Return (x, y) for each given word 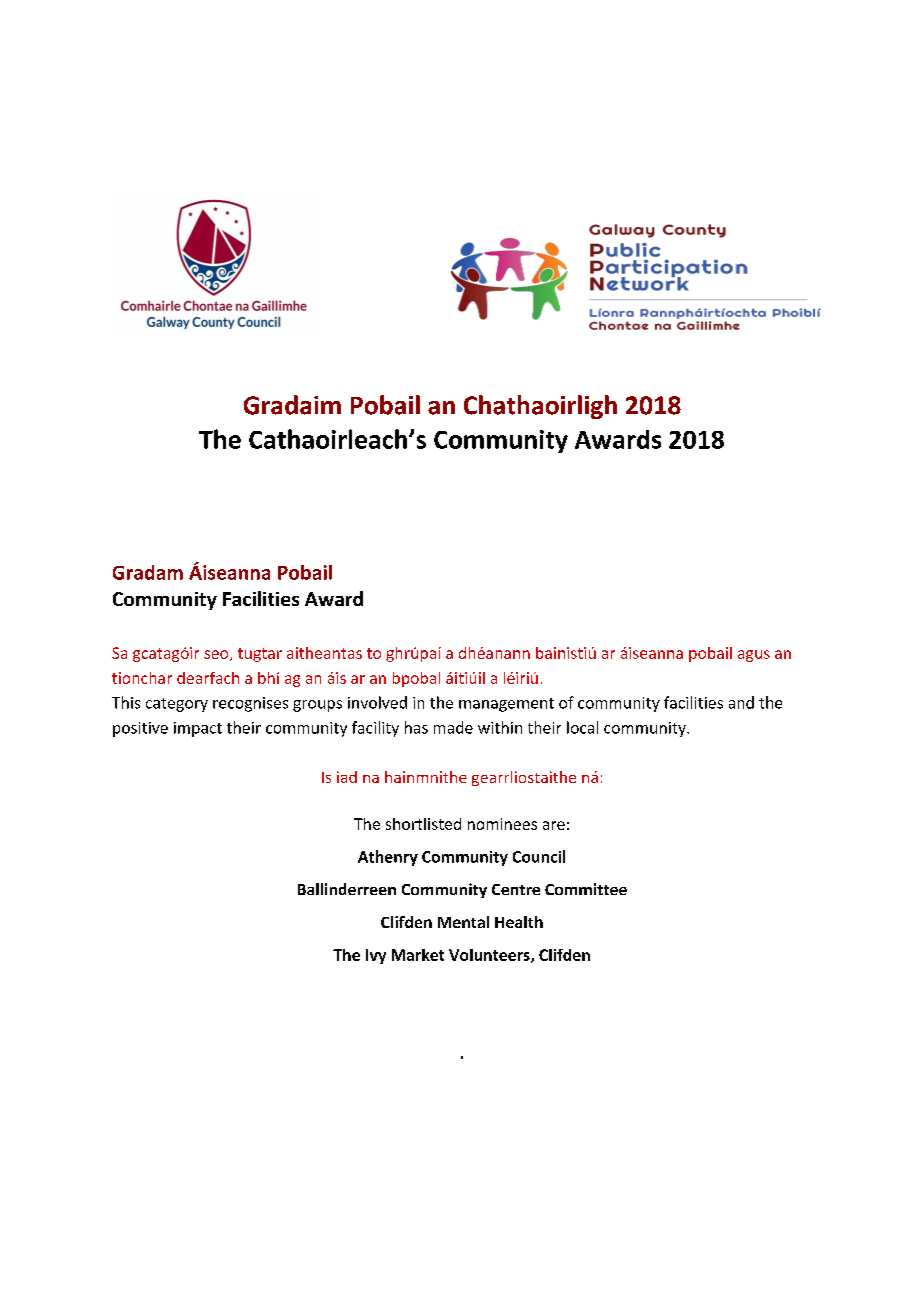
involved (377, 702)
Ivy (376, 956)
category (177, 705)
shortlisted (423, 824)
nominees (502, 824)
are (554, 825)
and (741, 702)
